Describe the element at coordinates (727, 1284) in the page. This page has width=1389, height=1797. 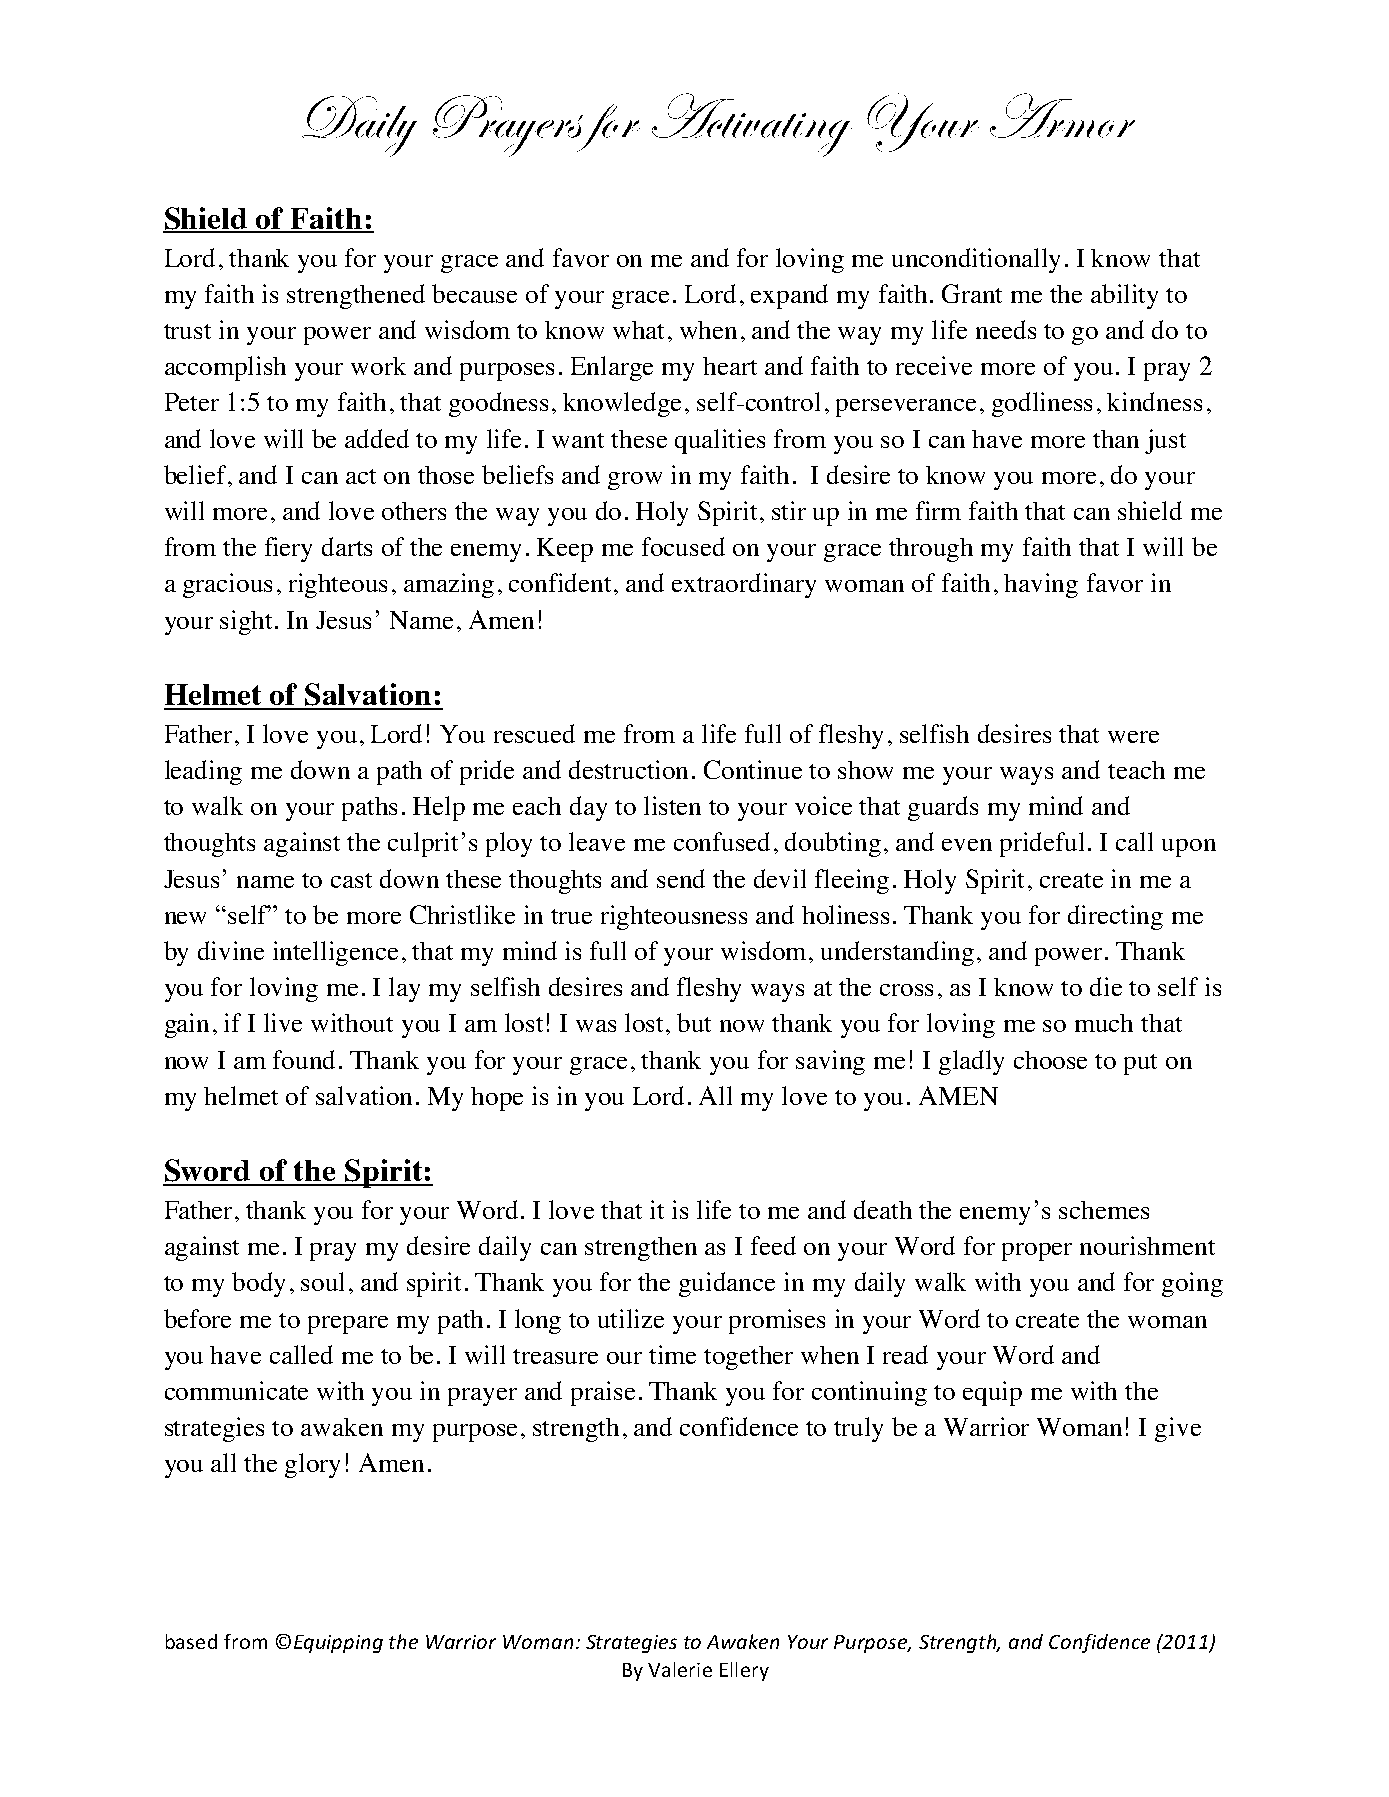
I see `guidance` at that location.
